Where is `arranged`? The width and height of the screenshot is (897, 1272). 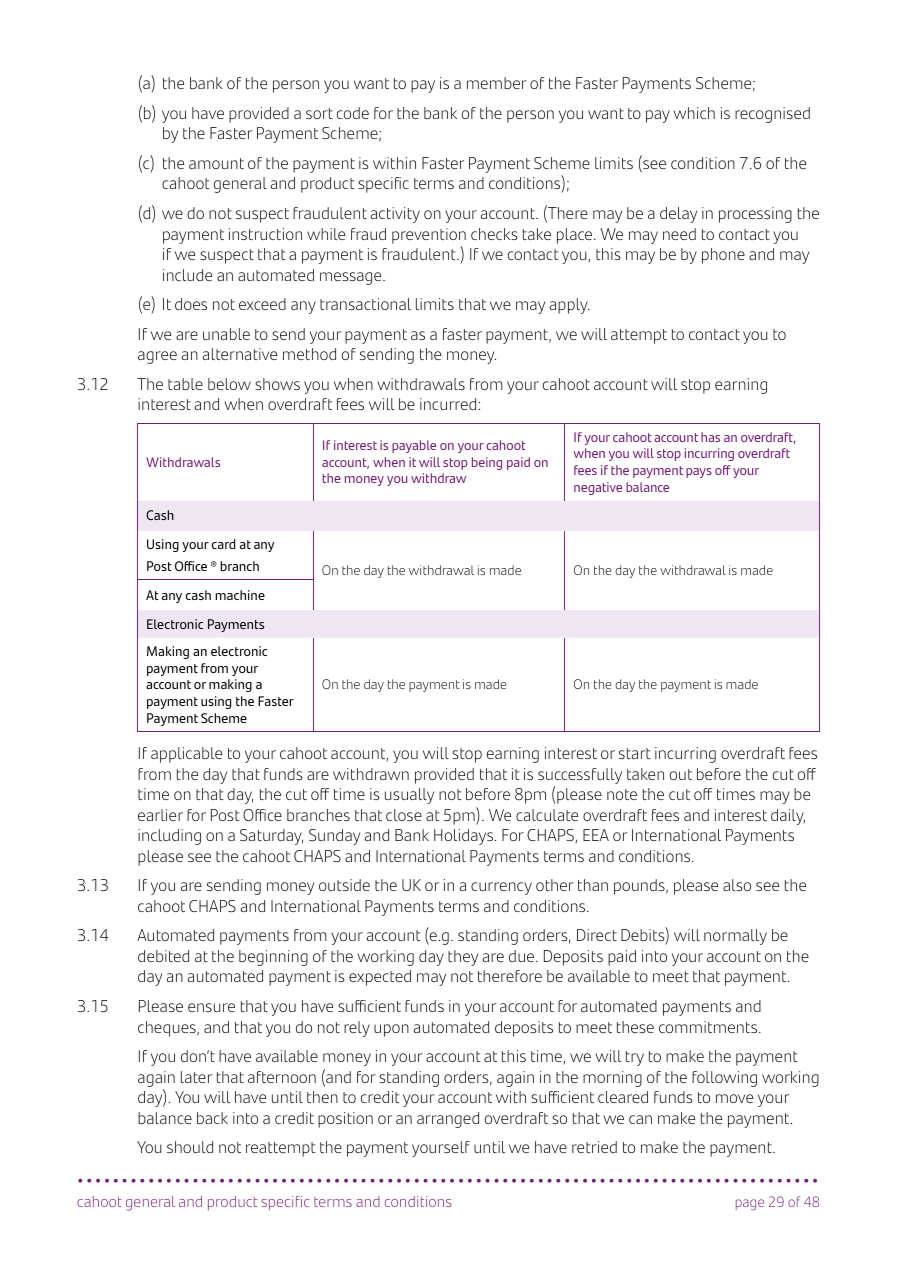 arranged is located at coordinates (448, 1120).
